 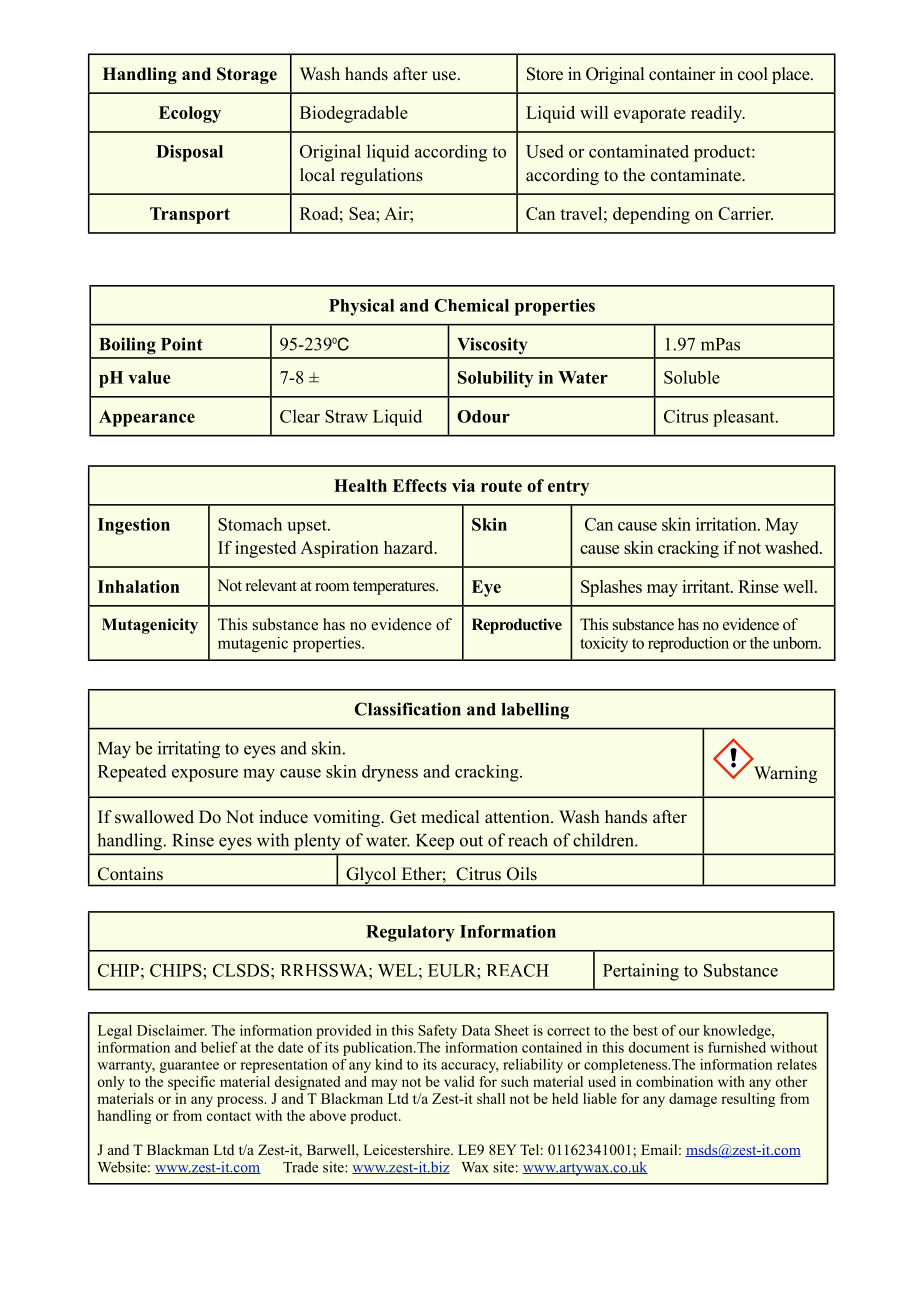 I want to click on via, so click(x=463, y=485).
